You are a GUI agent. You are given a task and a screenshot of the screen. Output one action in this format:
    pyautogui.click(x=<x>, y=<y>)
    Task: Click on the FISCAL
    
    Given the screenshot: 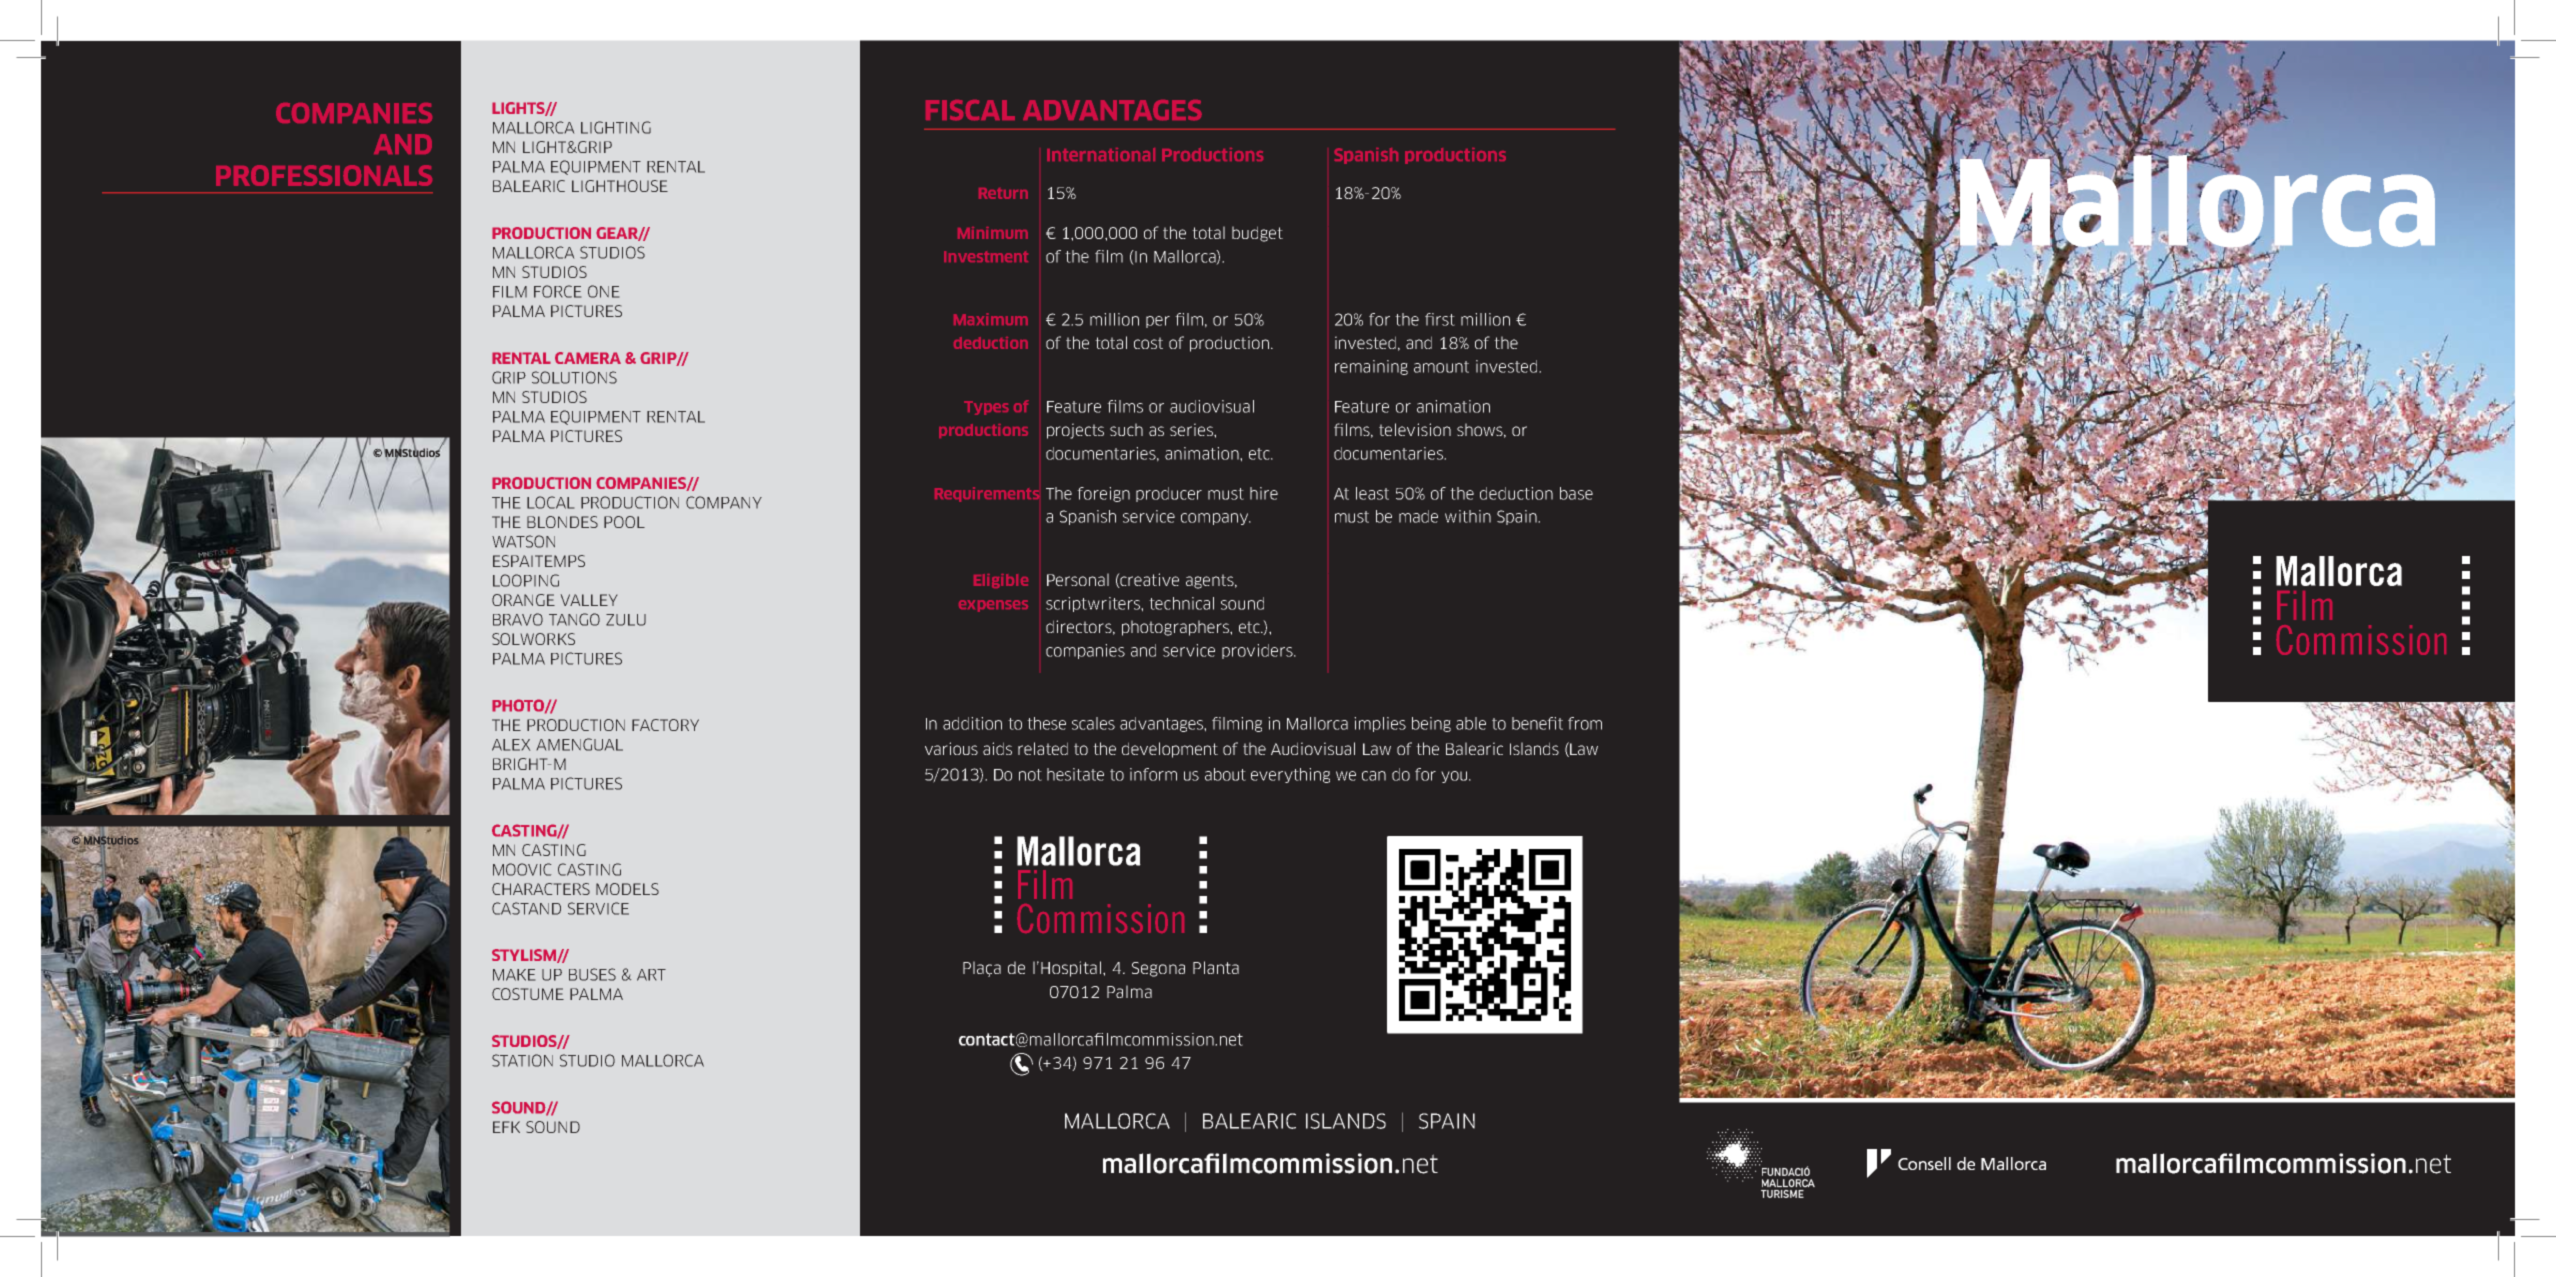 What is the action you would take?
    pyautogui.click(x=970, y=110)
